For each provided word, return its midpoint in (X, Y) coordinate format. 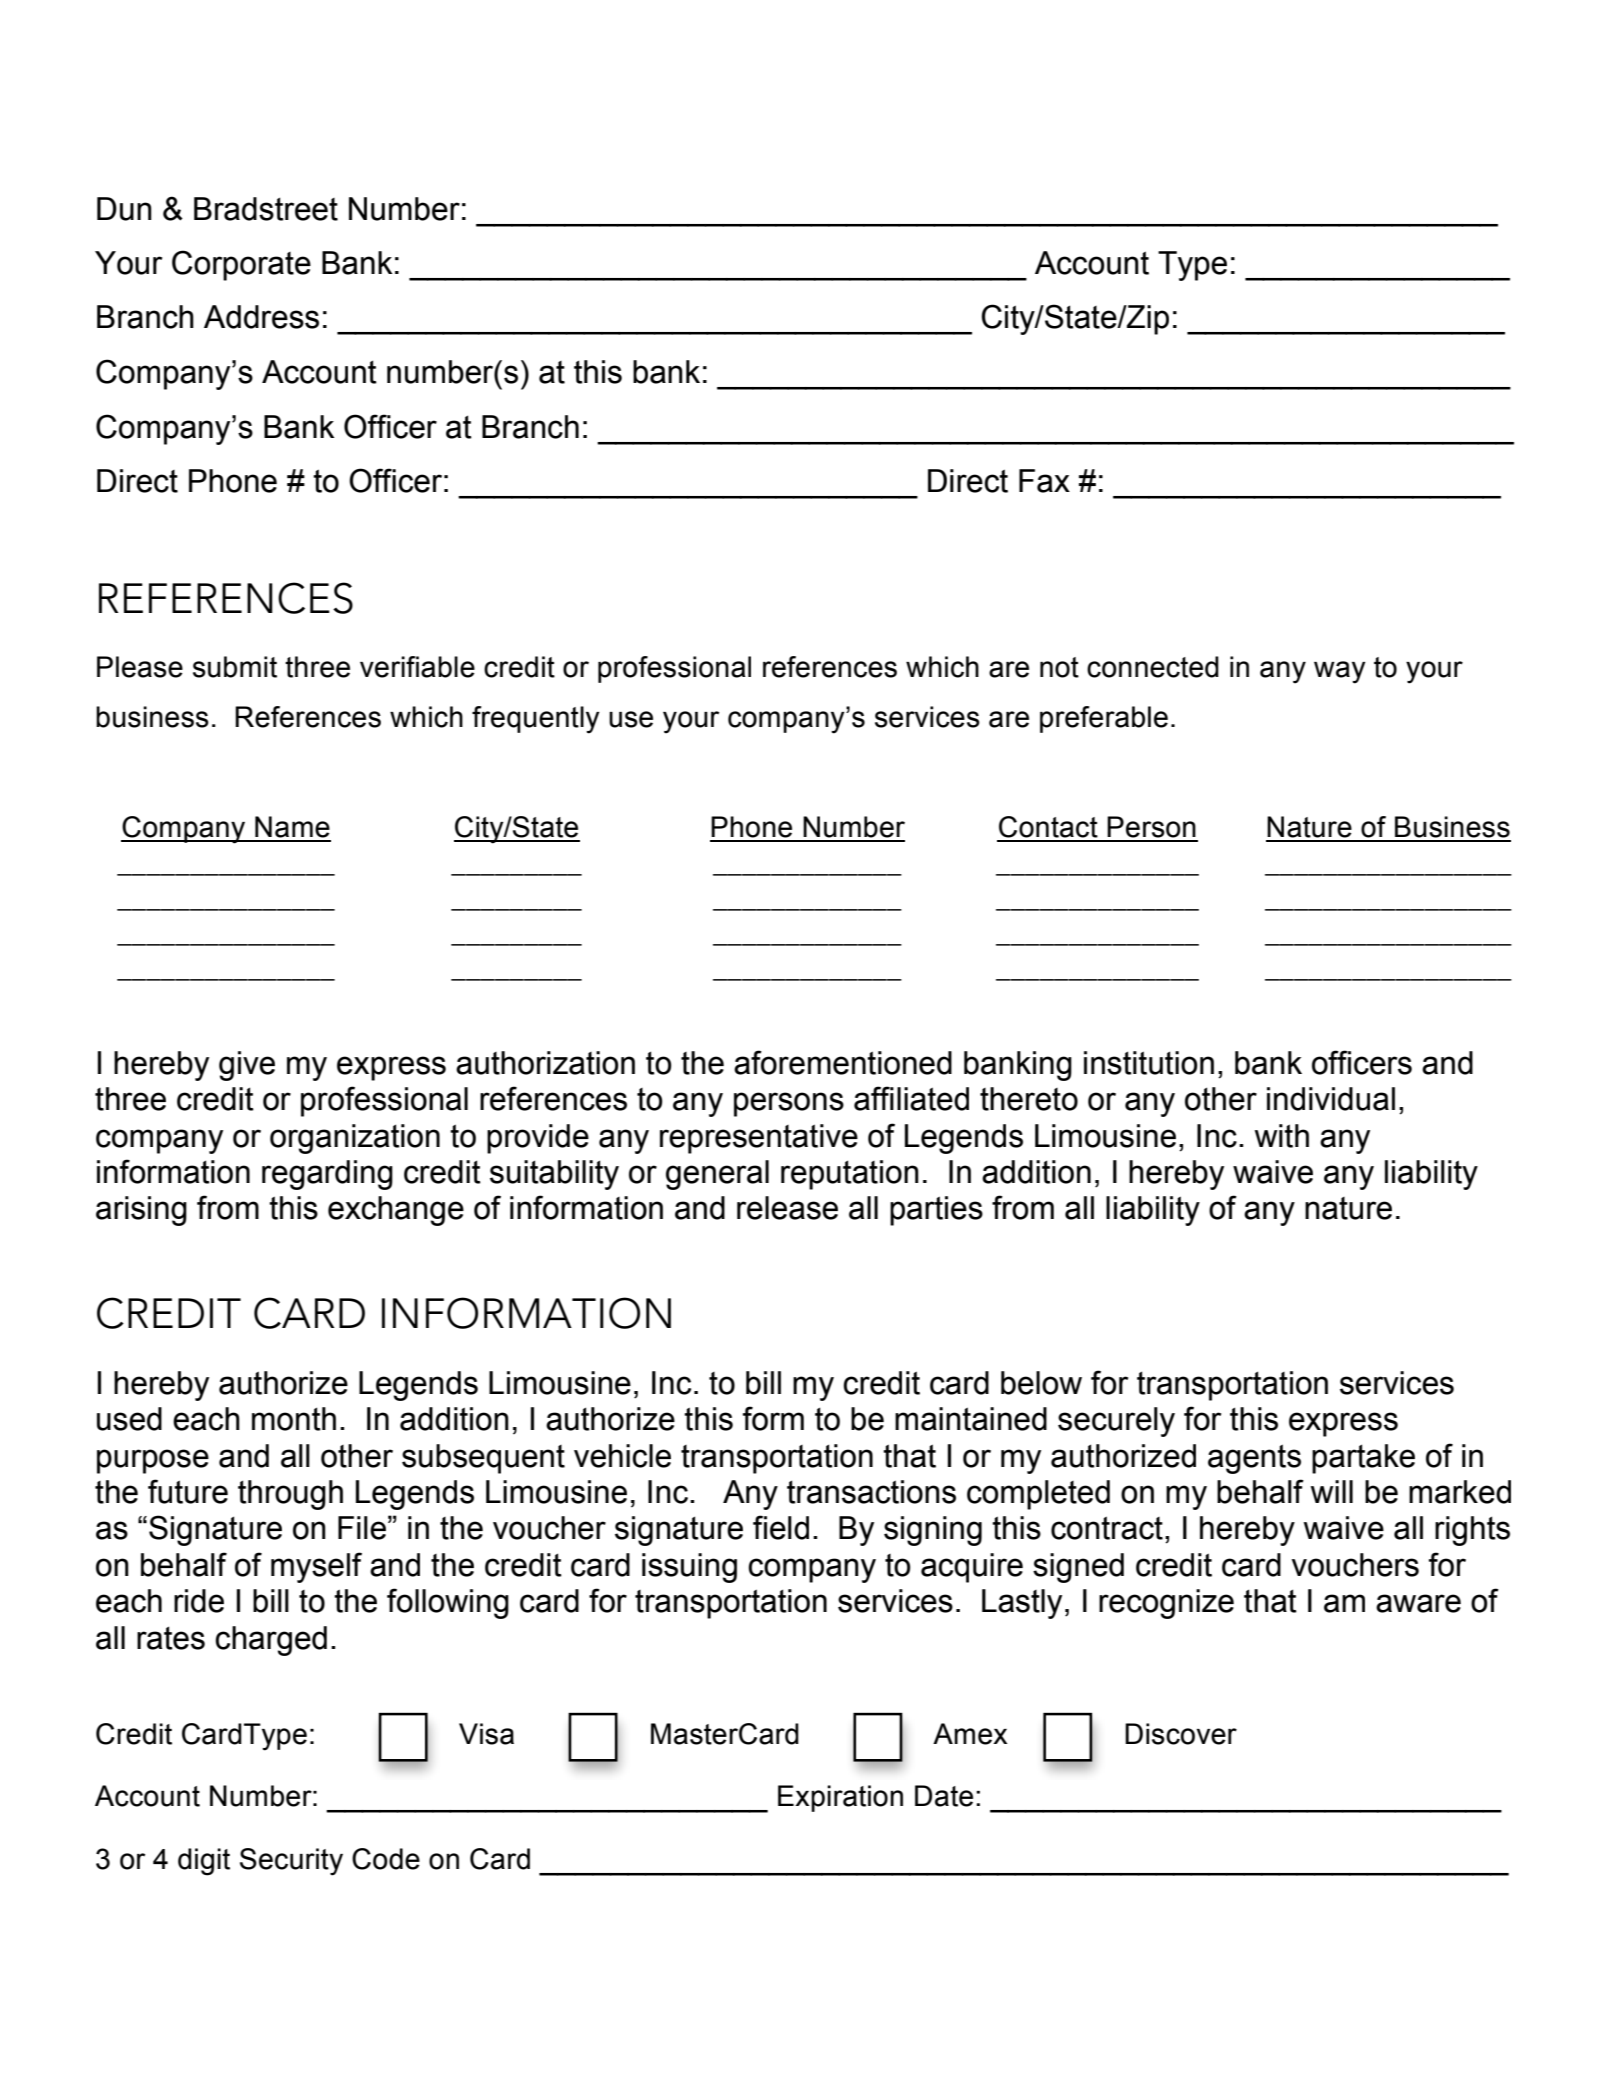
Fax (1044, 481)
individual (1331, 1099)
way (1340, 672)
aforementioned (843, 1062)
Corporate (241, 265)
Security (291, 1862)
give (247, 1066)
